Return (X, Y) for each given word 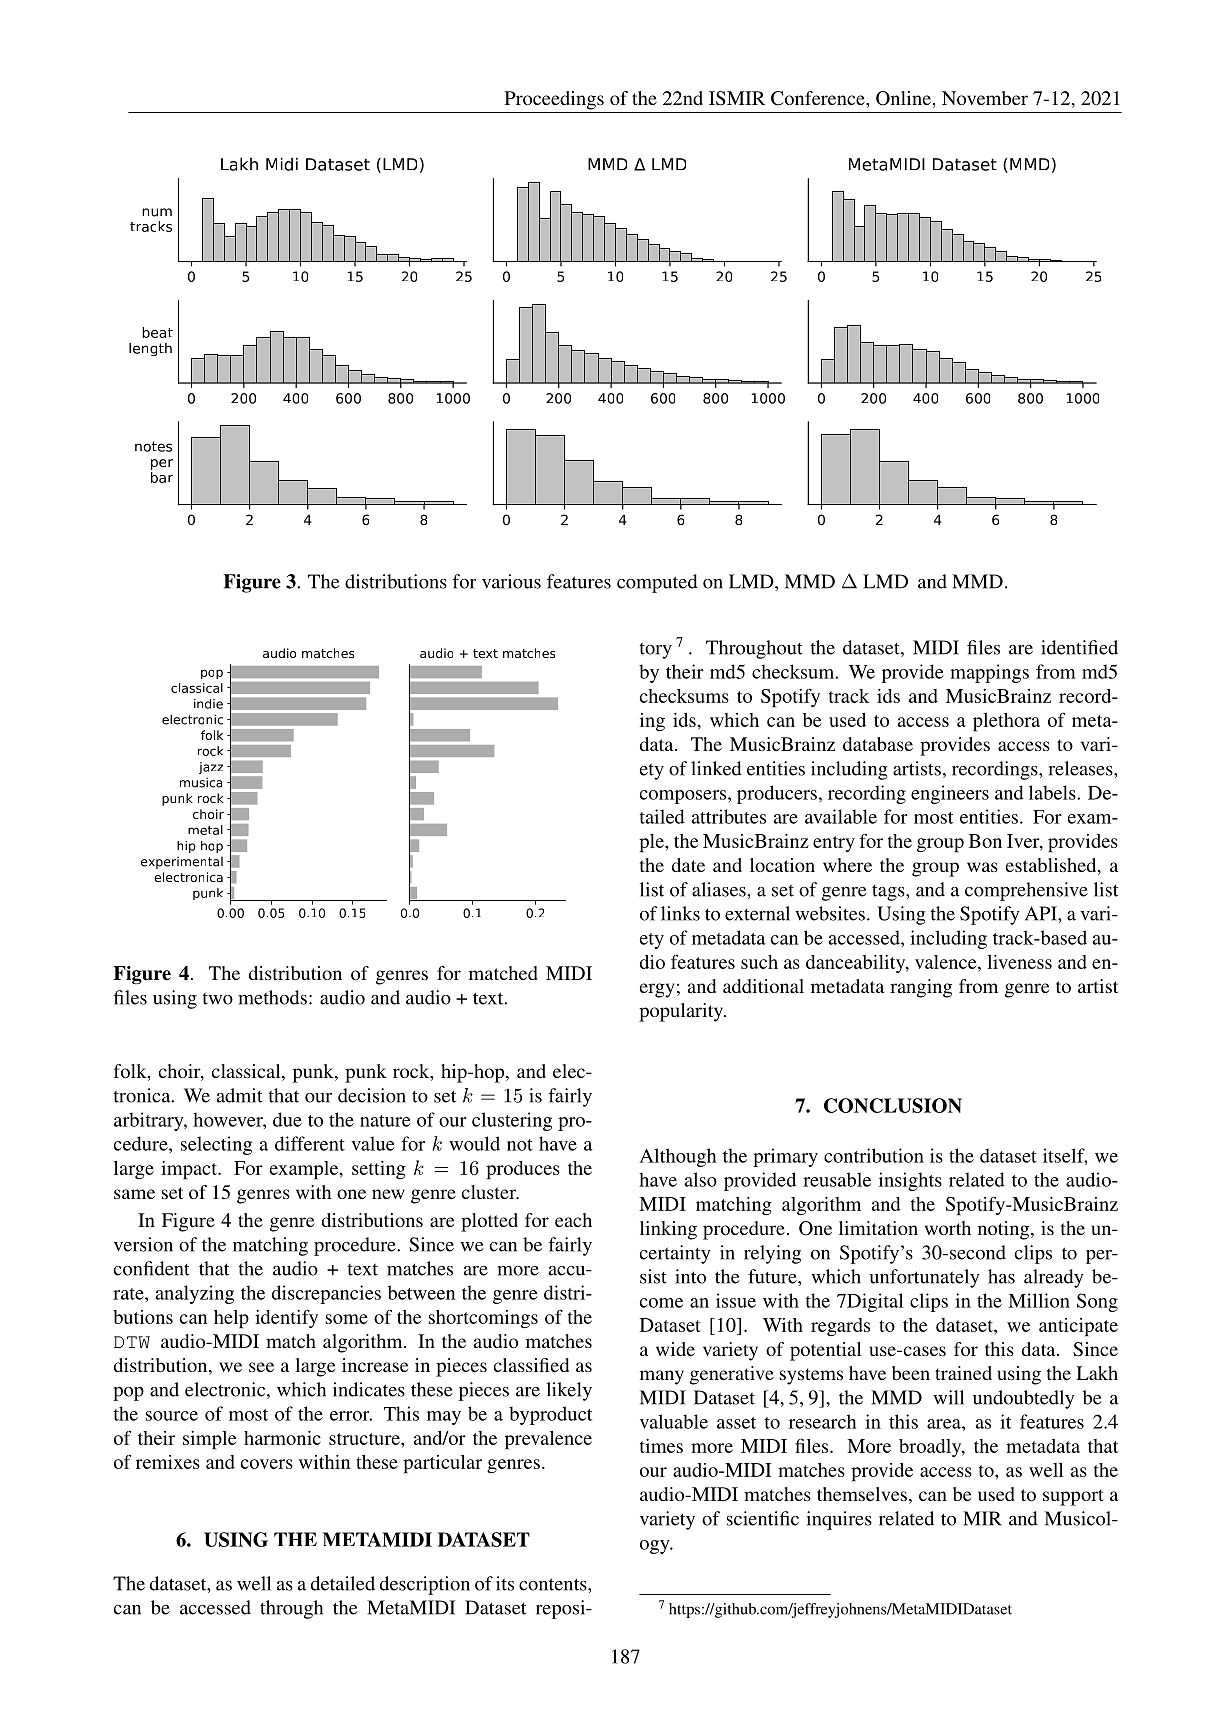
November (985, 98)
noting (1005, 1230)
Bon (985, 841)
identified (1079, 647)
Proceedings (554, 100)
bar (162, 477)
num (157, 212)
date (688, 865)
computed (657, 583)
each (573, 1220)
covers (267, 1464)
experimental (182, 863)
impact (190, 1170)
